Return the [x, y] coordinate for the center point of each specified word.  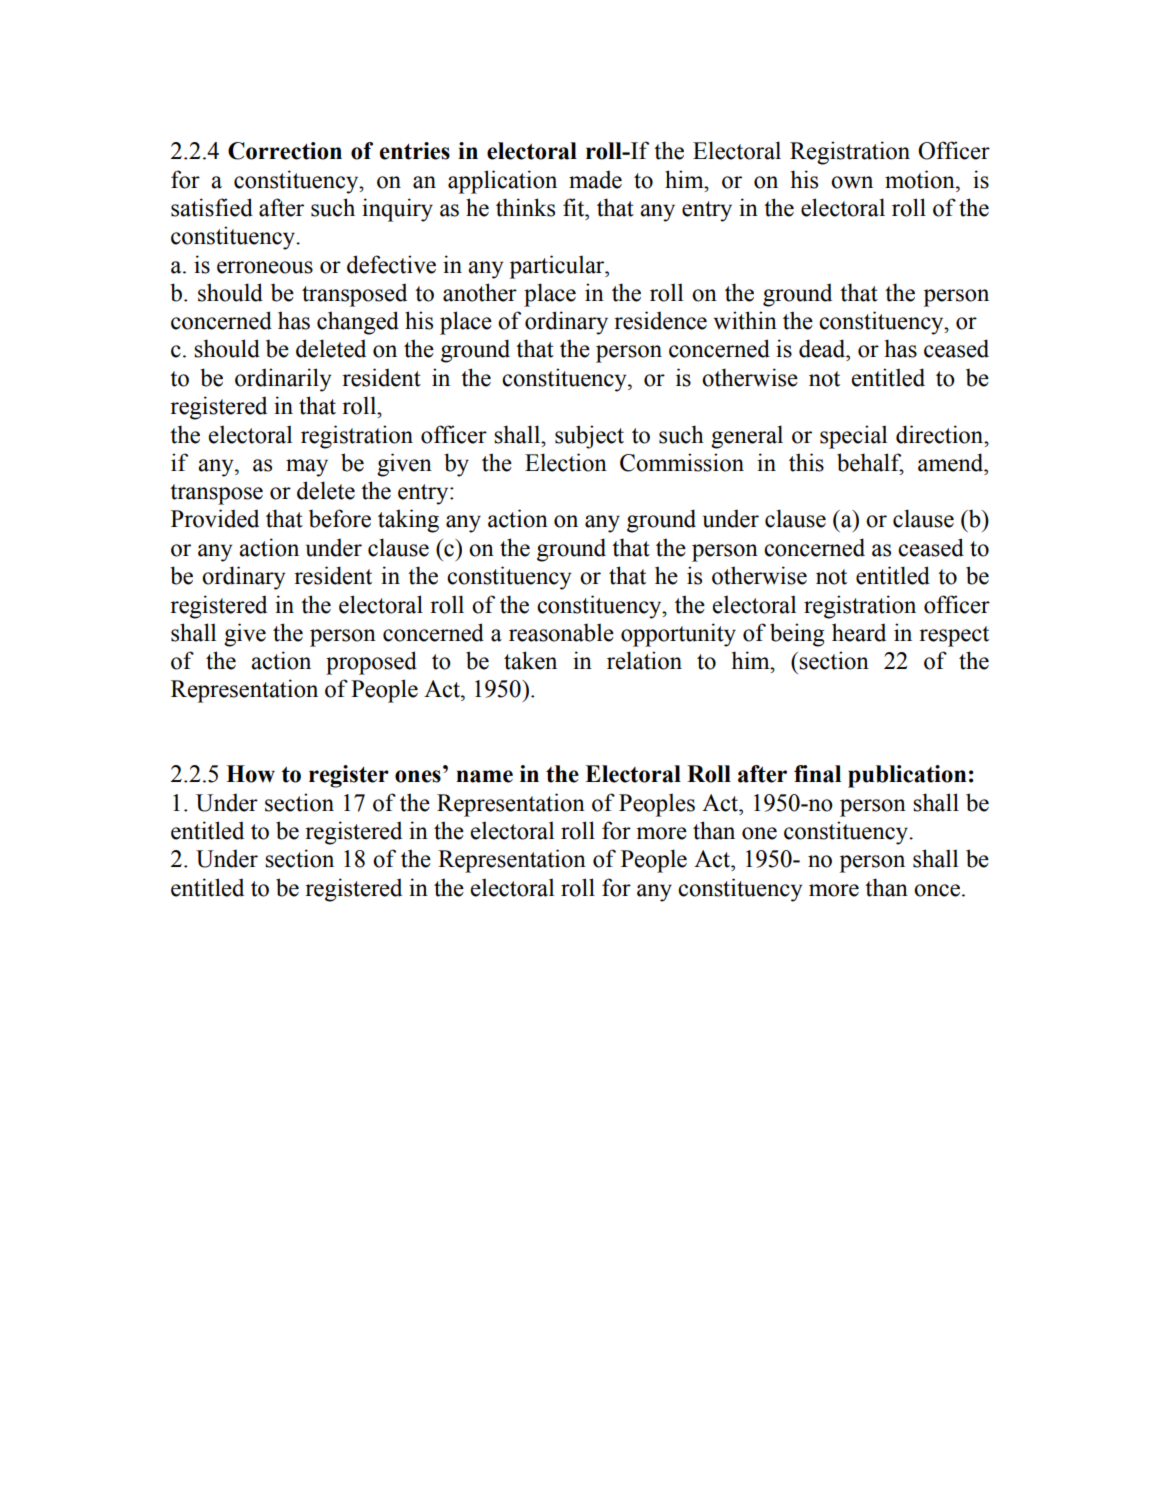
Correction [285, 151]
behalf [870, 463]
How [250, 774]
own [852, 182]
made [595, 179]
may [307, 468]
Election [566, 462]
